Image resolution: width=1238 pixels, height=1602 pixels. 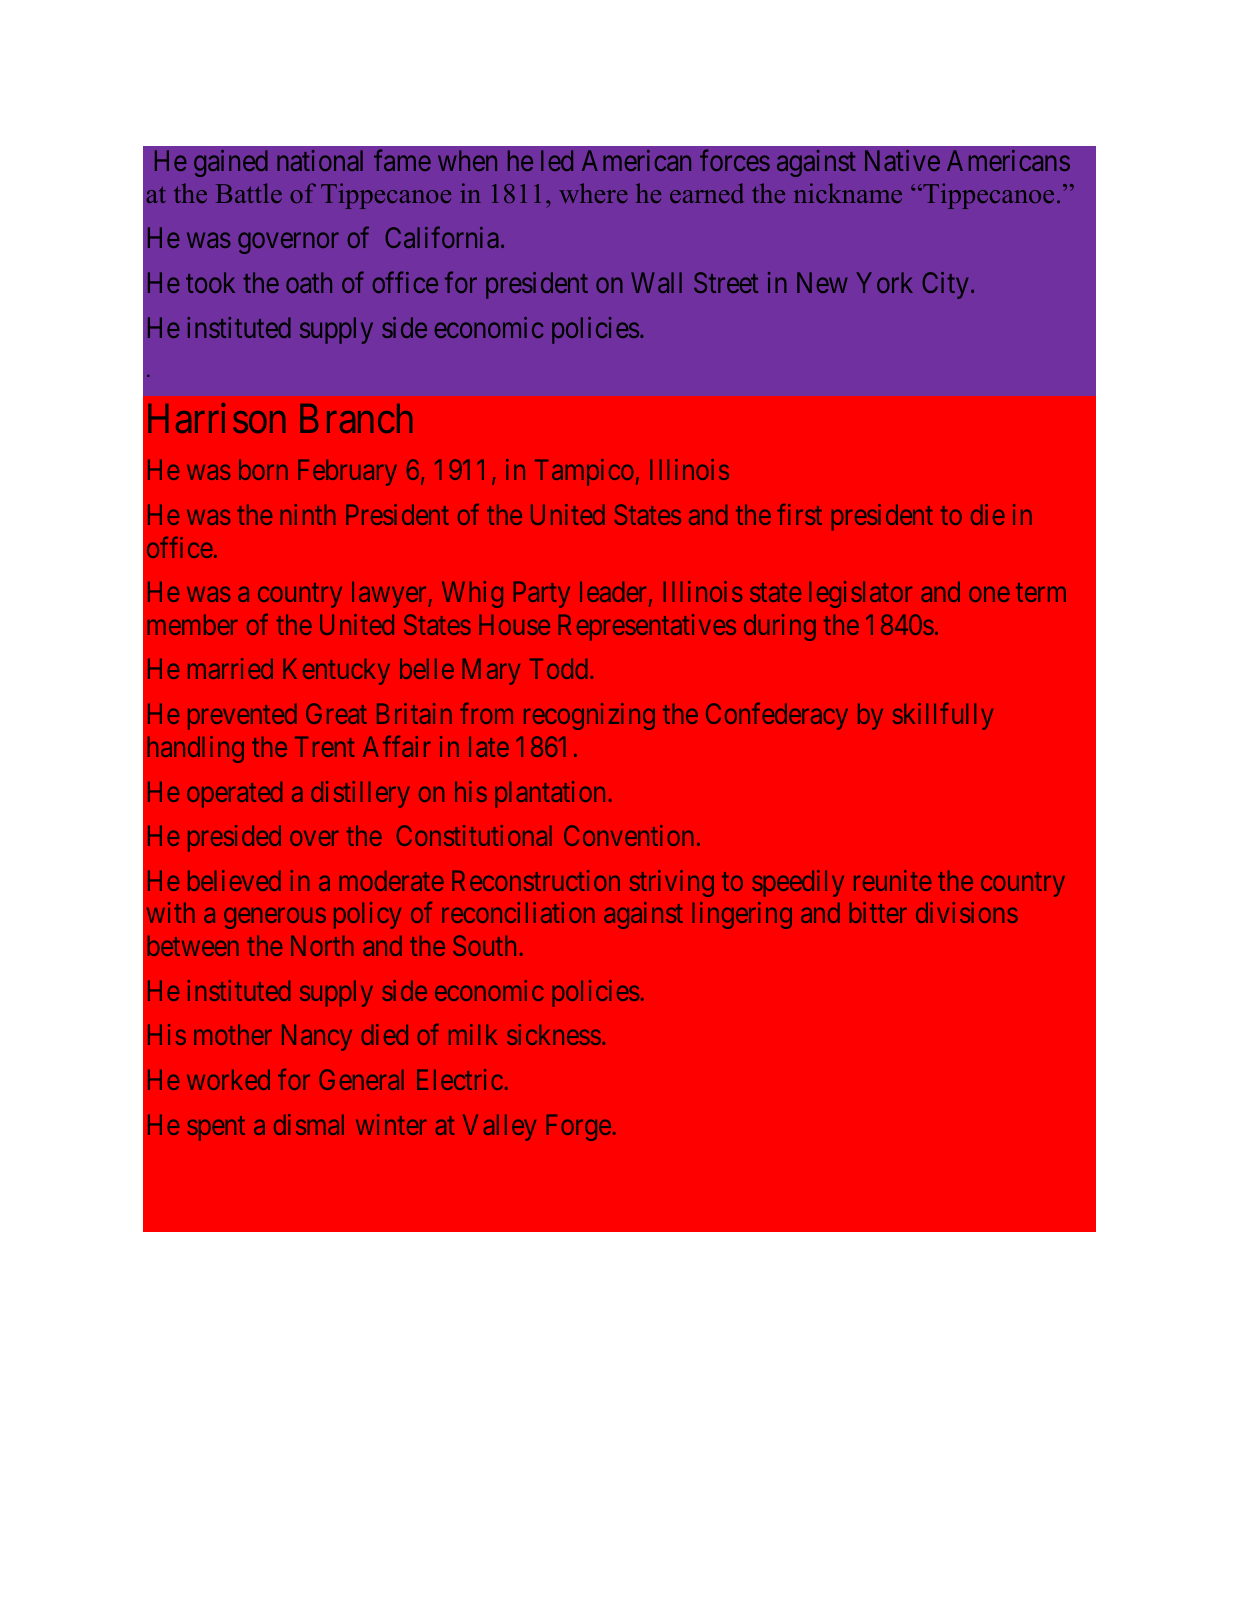 I want to click on skillfully, so click(x=943, y=716).
